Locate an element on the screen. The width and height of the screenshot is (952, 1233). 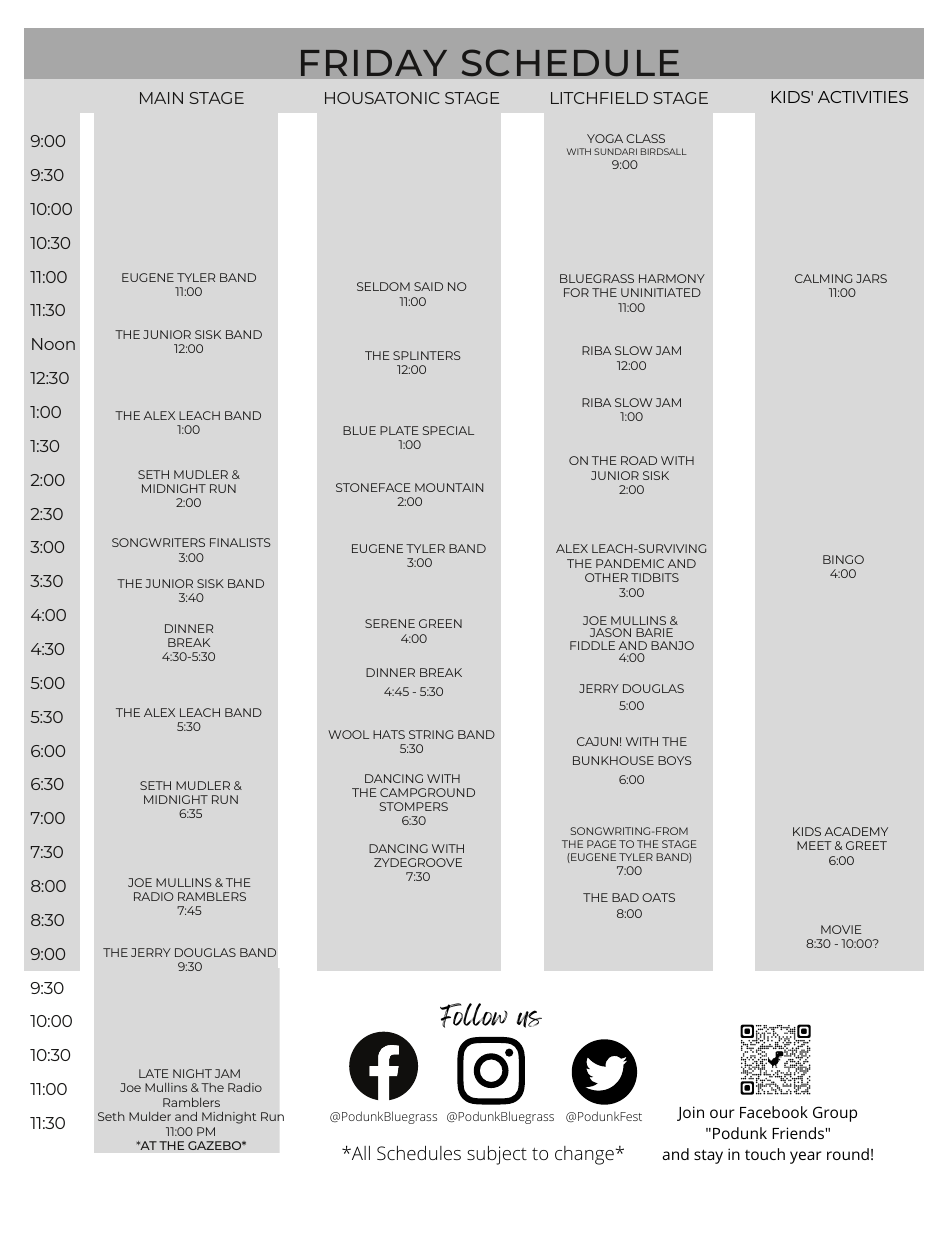
SONGWRITERS is located at coordinates (158, 542).
